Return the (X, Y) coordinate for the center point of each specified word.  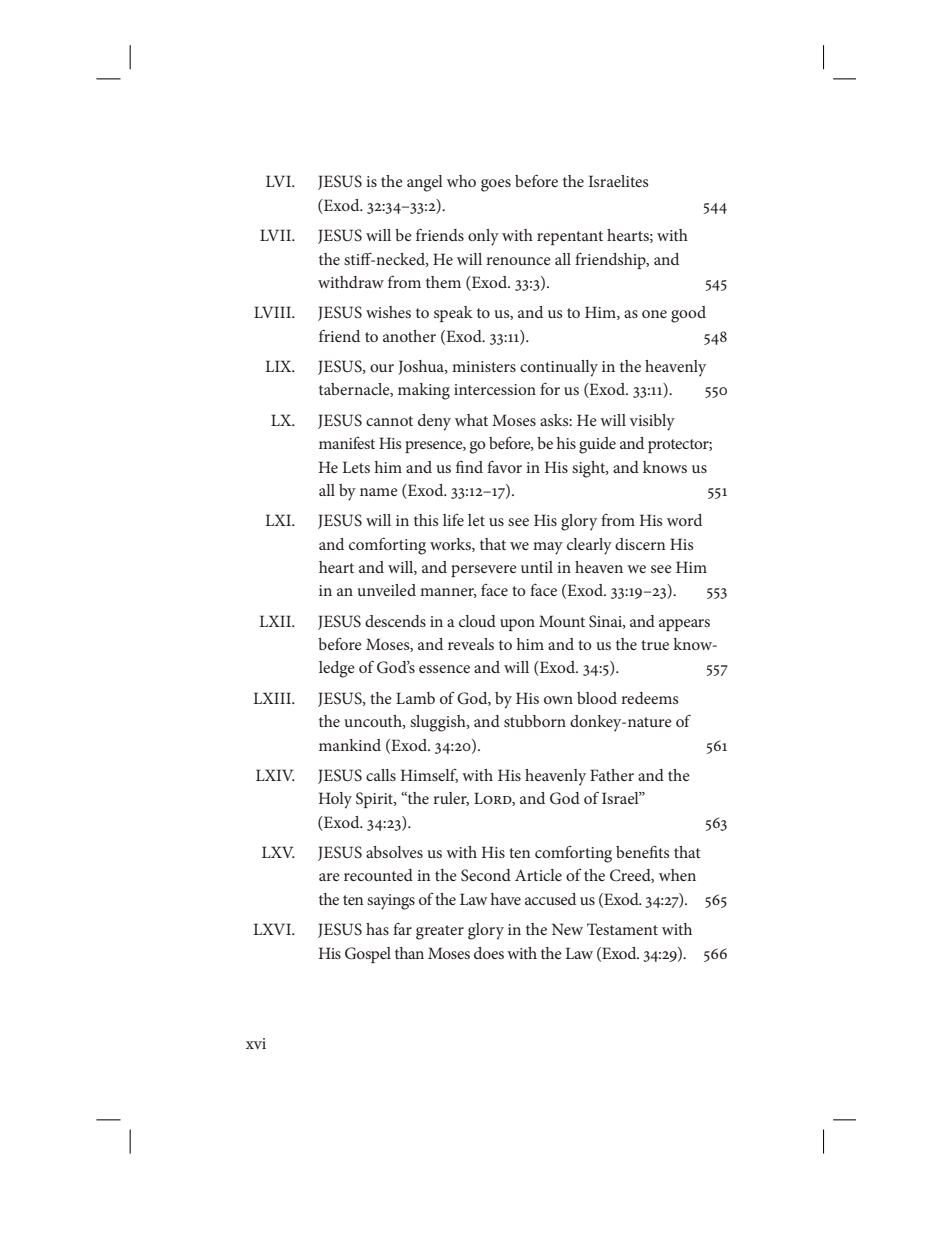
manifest (347, 443)
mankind (350, 745)
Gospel (368, 955)
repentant (570, 238)
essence (444, 669)
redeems (649, 698)
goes (496, 185)
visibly (652, 422)
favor (504, 467)
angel (425, 183)
